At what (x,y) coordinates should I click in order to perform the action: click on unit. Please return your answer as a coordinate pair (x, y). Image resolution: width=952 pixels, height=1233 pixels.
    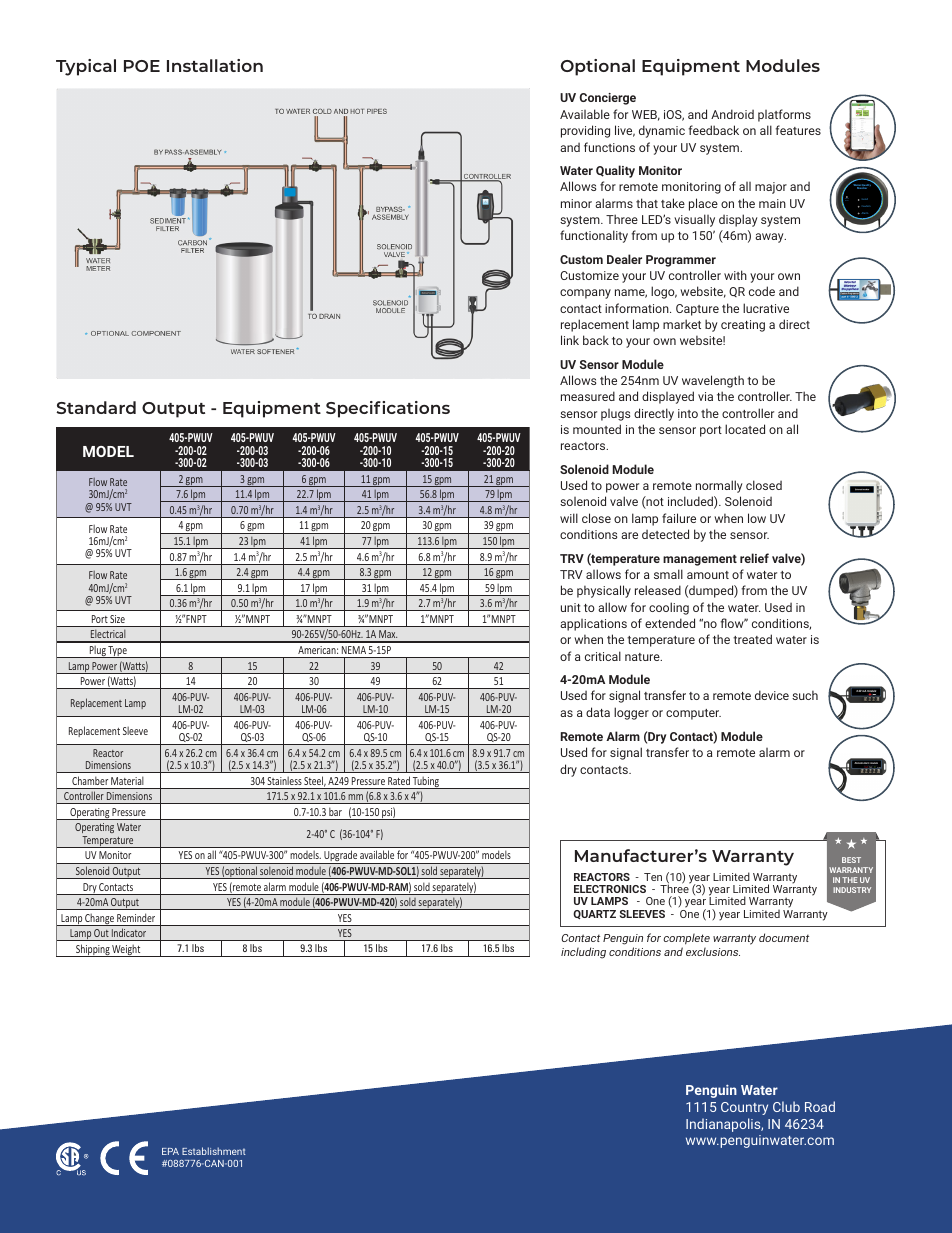
    Looking at the image, I should click on (571, 607).
